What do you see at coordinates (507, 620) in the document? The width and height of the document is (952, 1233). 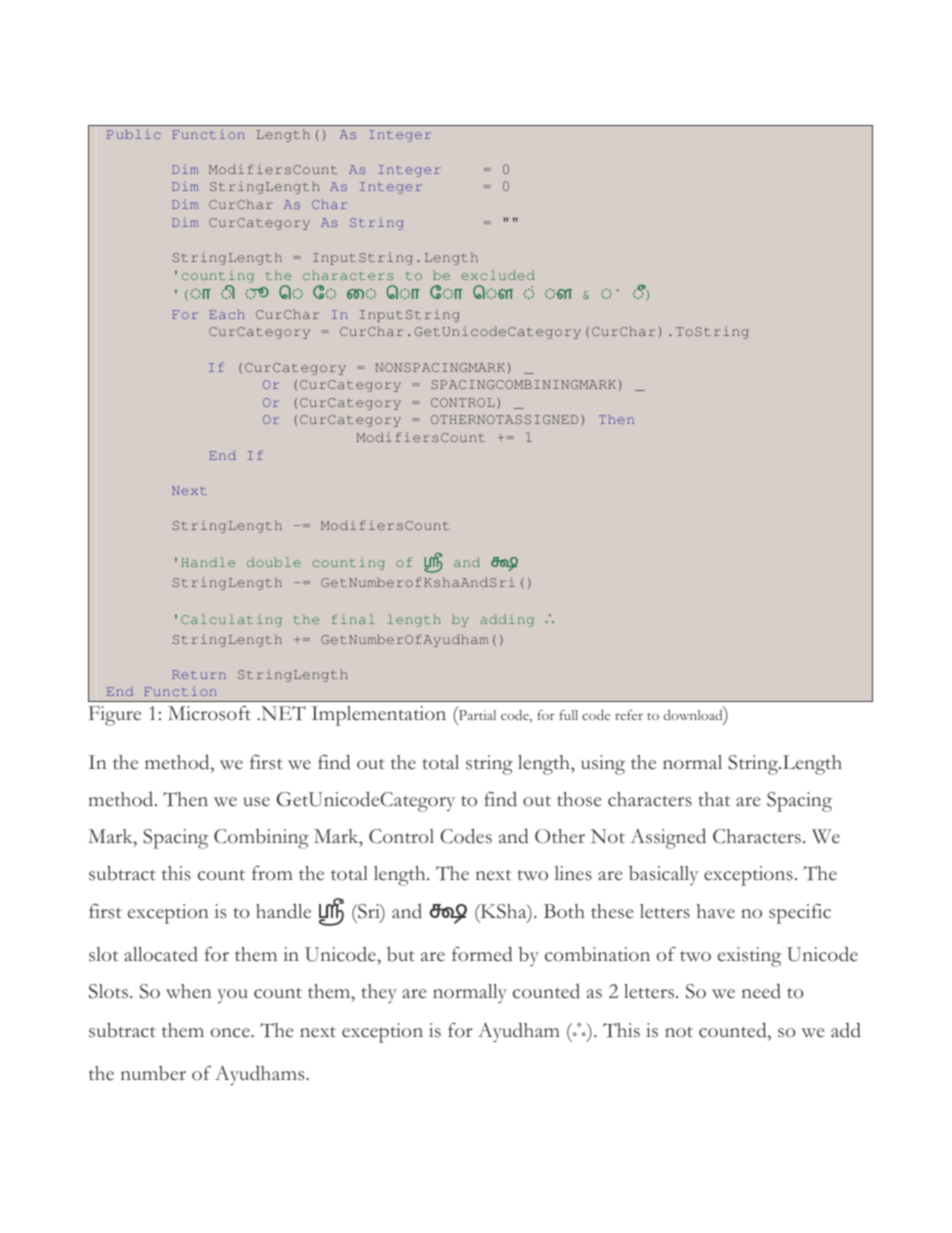 I see `adding` at bounding box center [507, 620].
